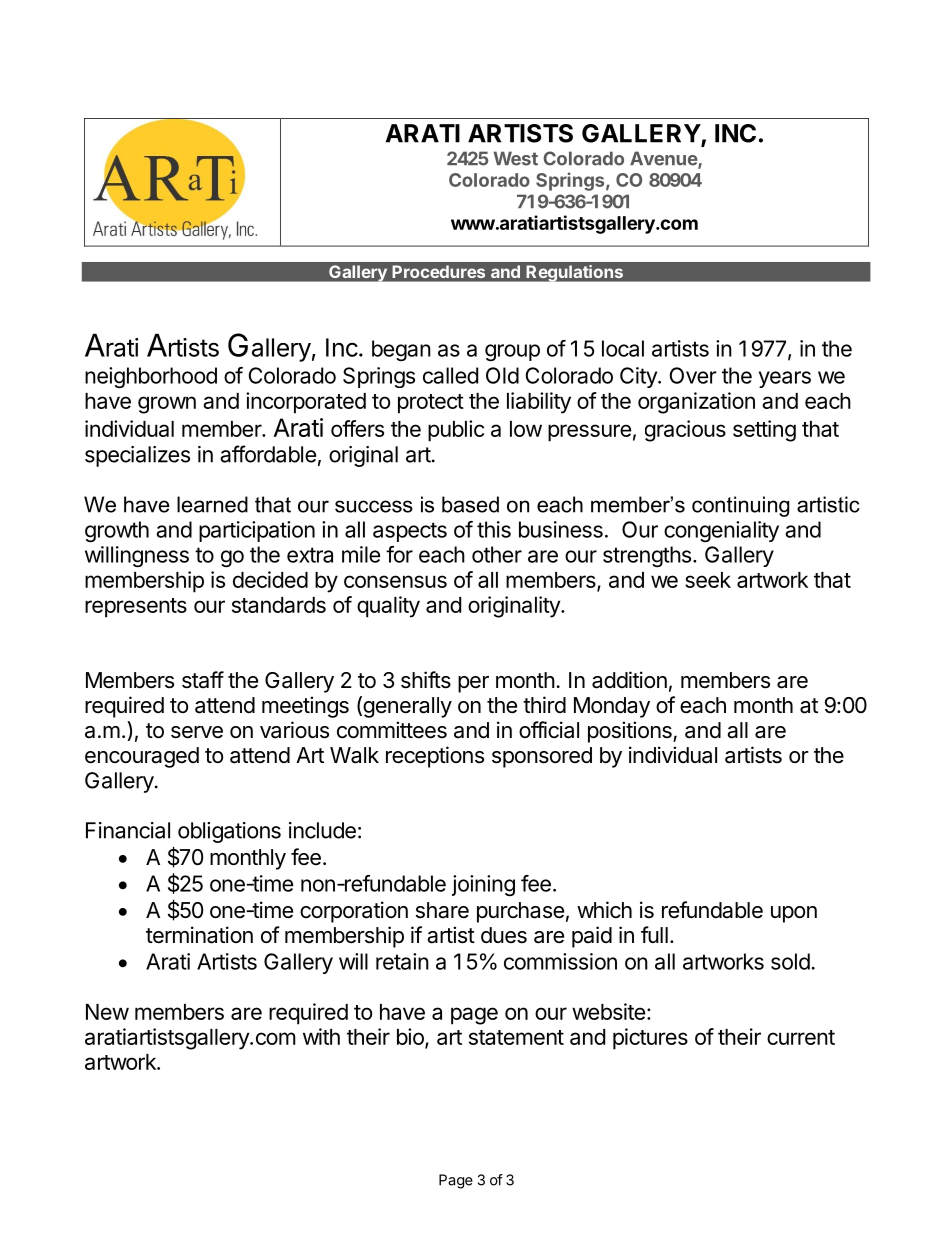 The width and height of the document is (952, 1233). I want to click on receptions, so click(435, 757).
